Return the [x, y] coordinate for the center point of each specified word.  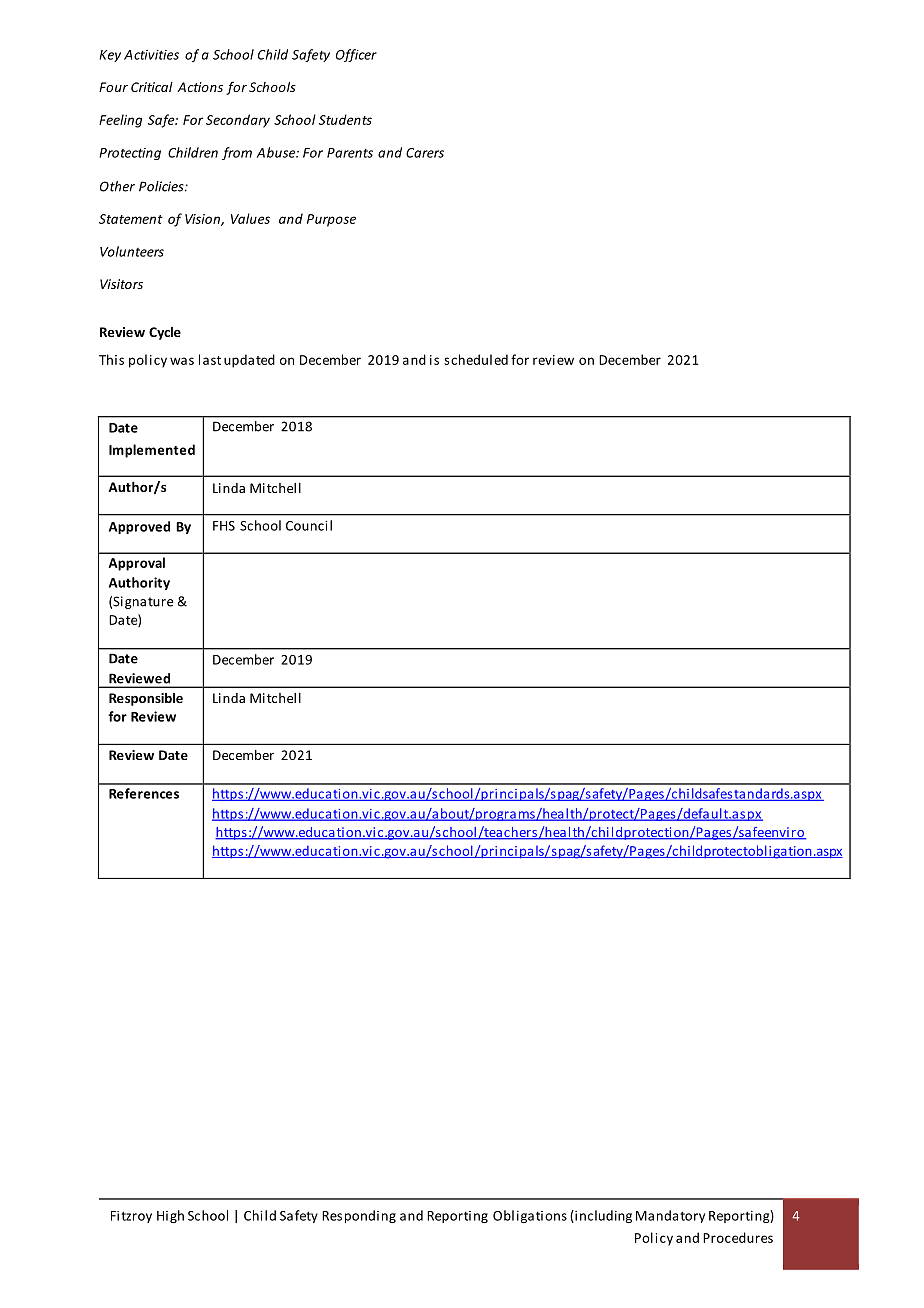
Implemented [152, 451]
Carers [425, 153]
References [144, 793]
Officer [356, 55]
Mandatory [670, 1216]
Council [309, 525]
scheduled [476, 359]
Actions [200, 87]
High [170, 1216]
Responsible [146, 699]
